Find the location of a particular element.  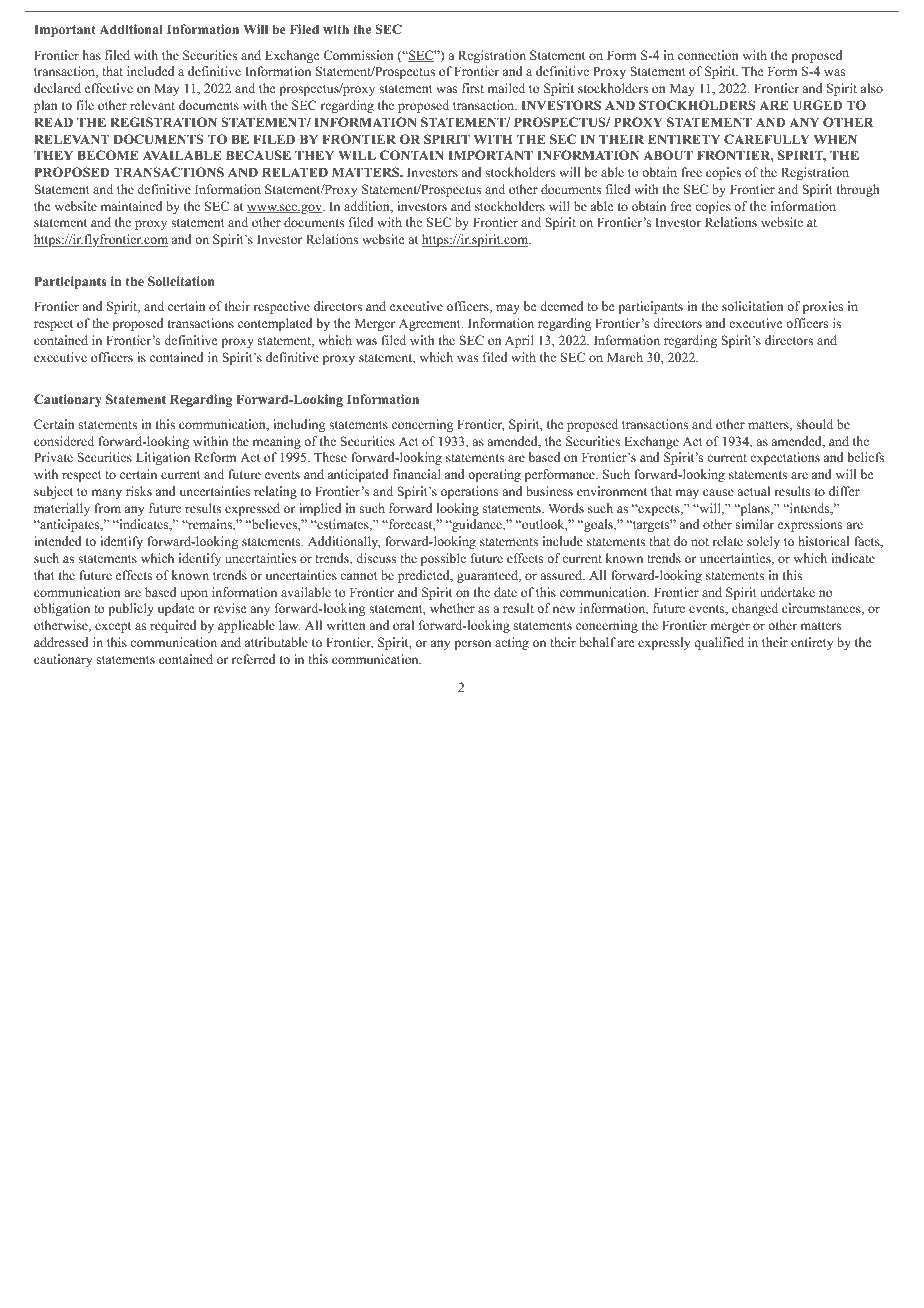

first is located at coordinates (473, 88).
